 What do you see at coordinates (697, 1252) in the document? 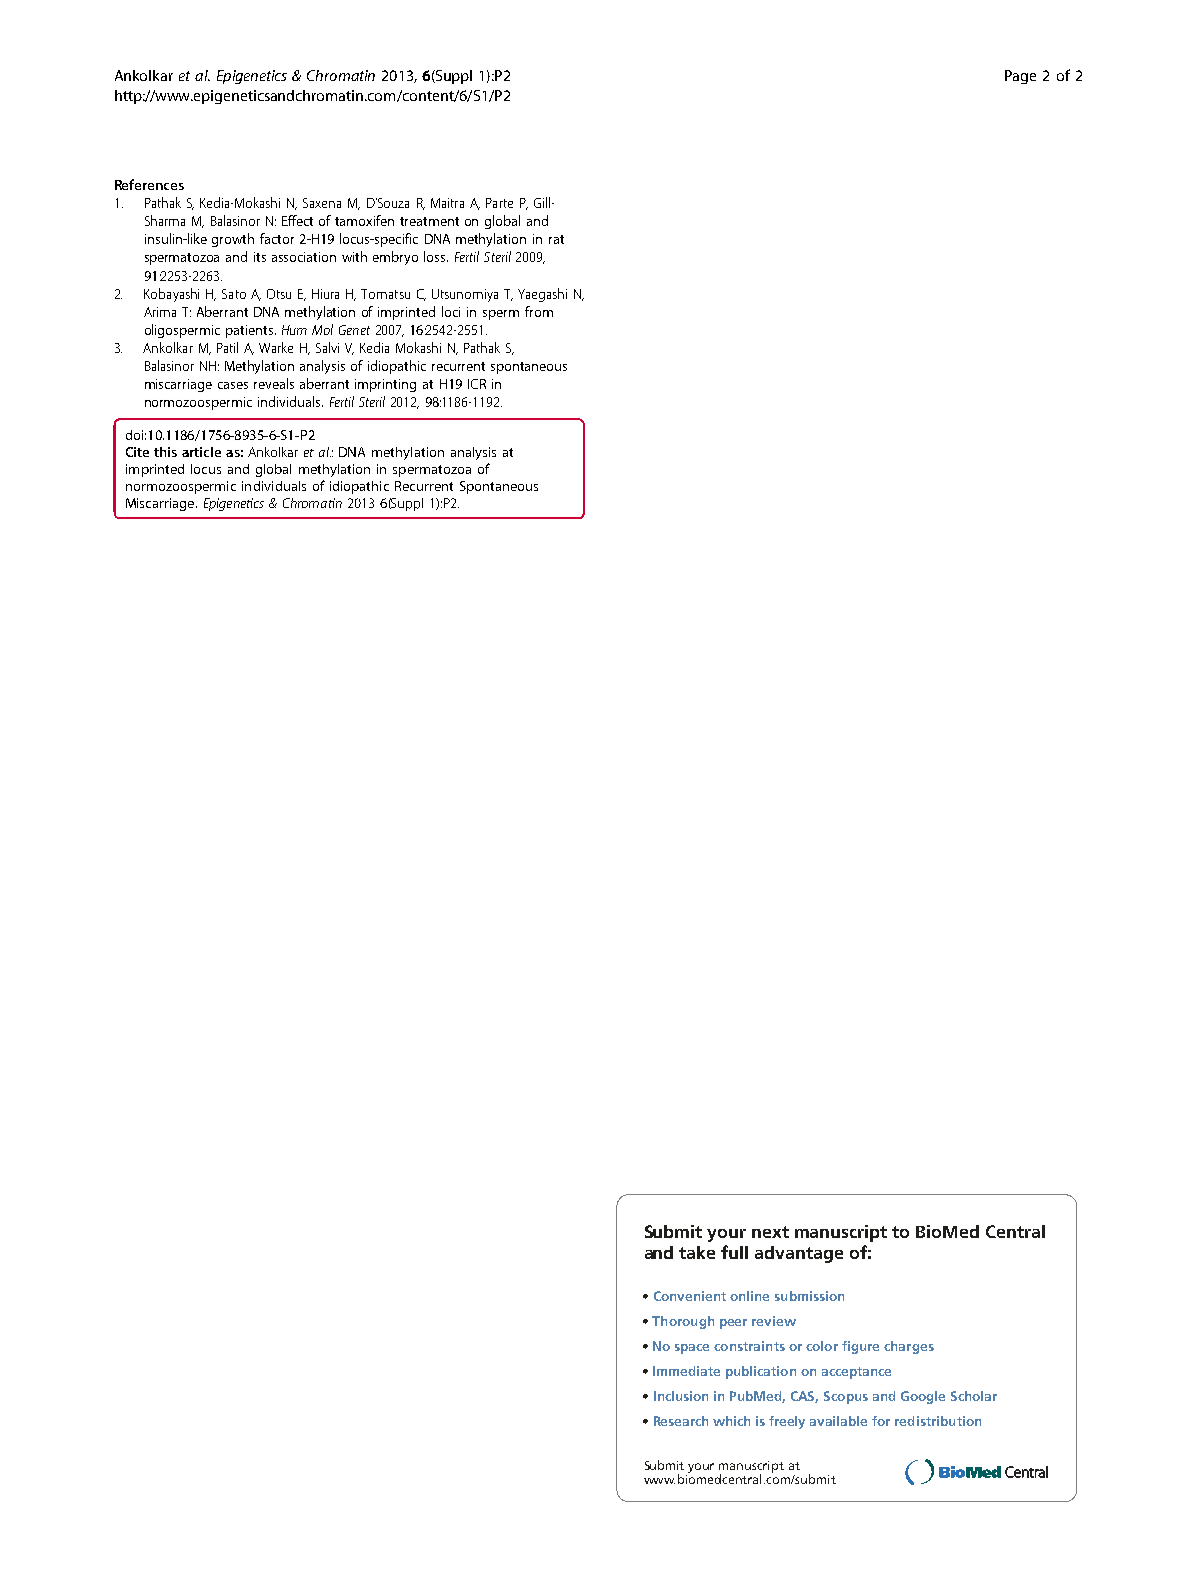
I see `take` at bounding box center [697, 1252].
